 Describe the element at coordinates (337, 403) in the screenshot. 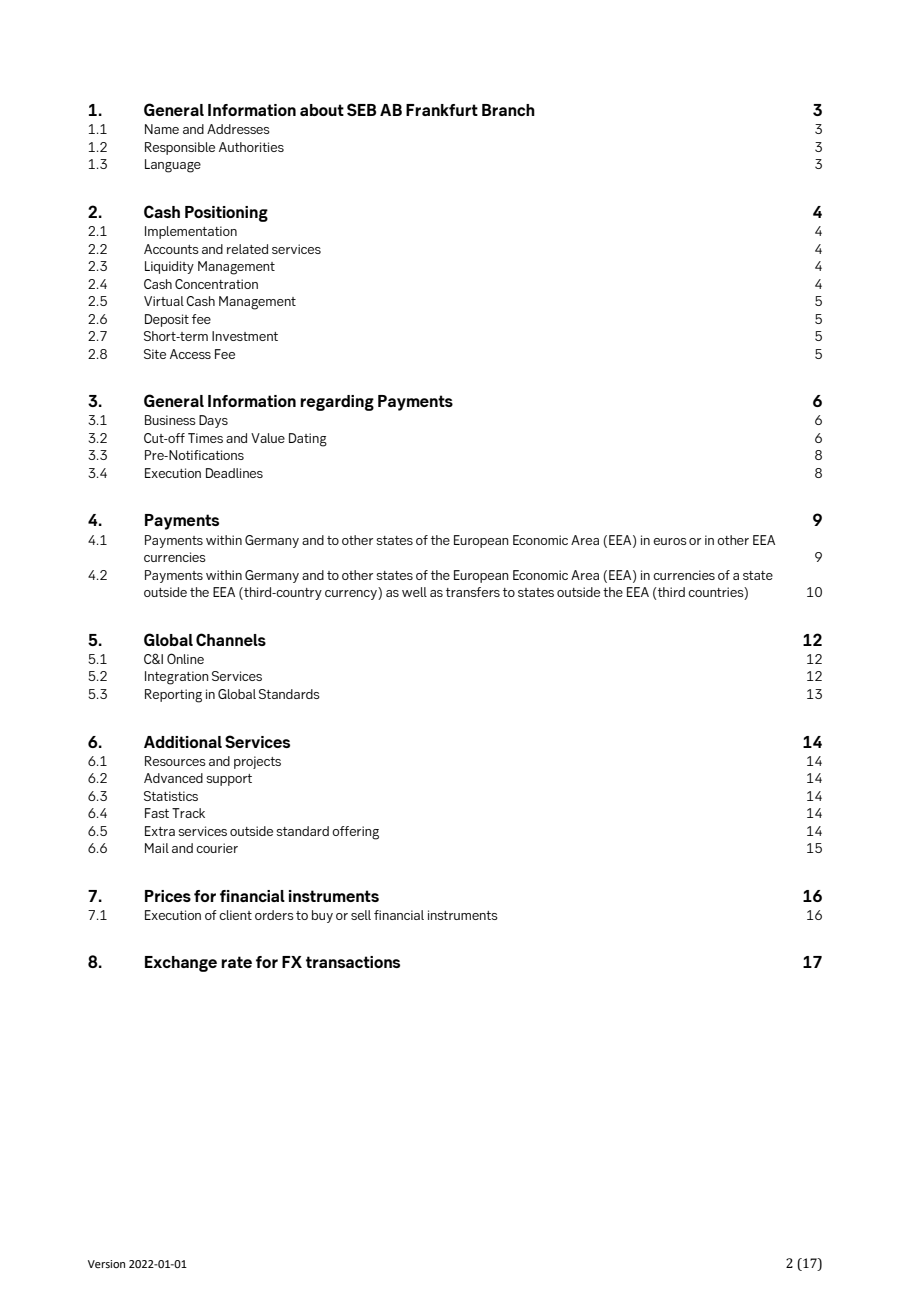

I see `regarding` at that location.
